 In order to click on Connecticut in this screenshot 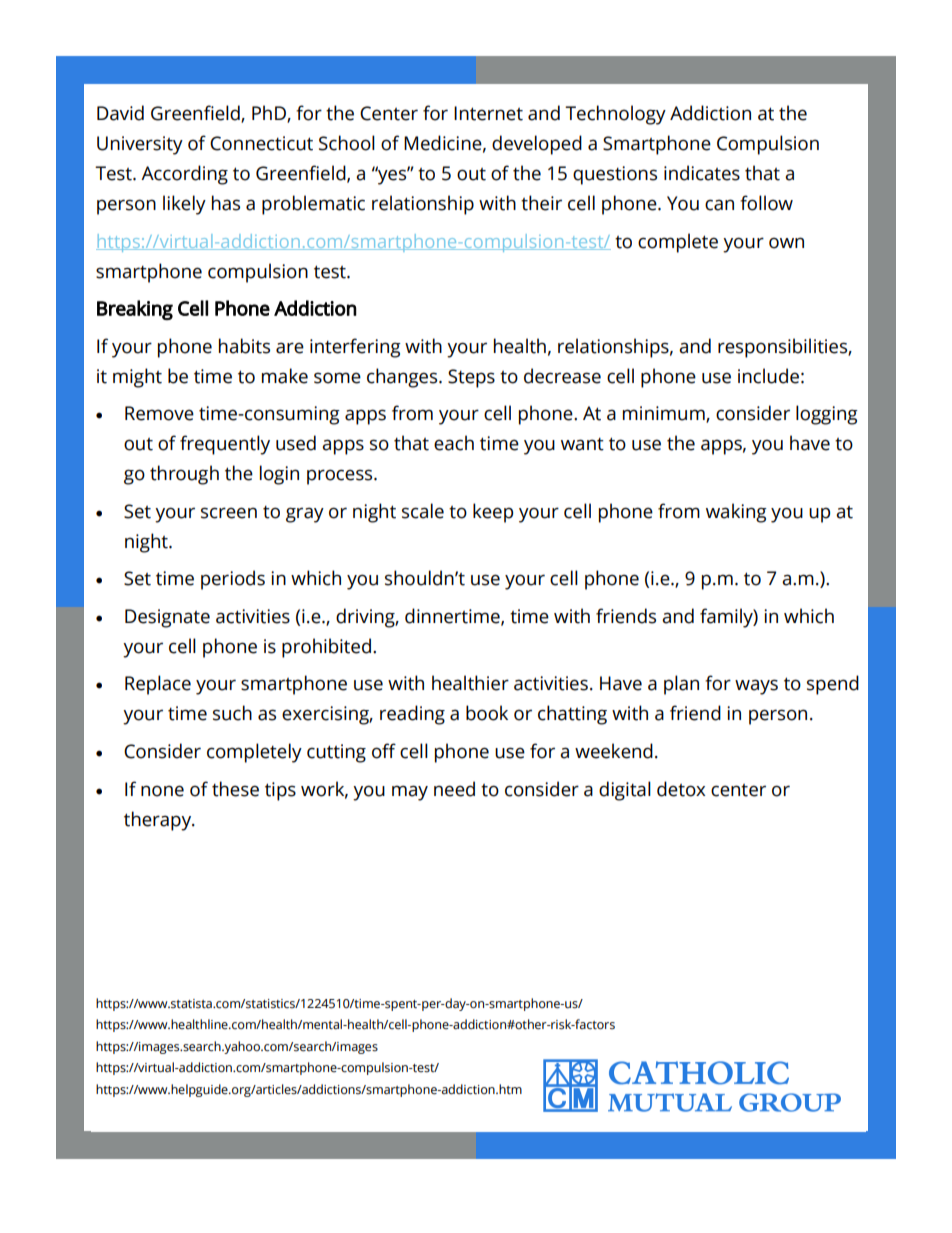, I will do `click(261, 143)`.
